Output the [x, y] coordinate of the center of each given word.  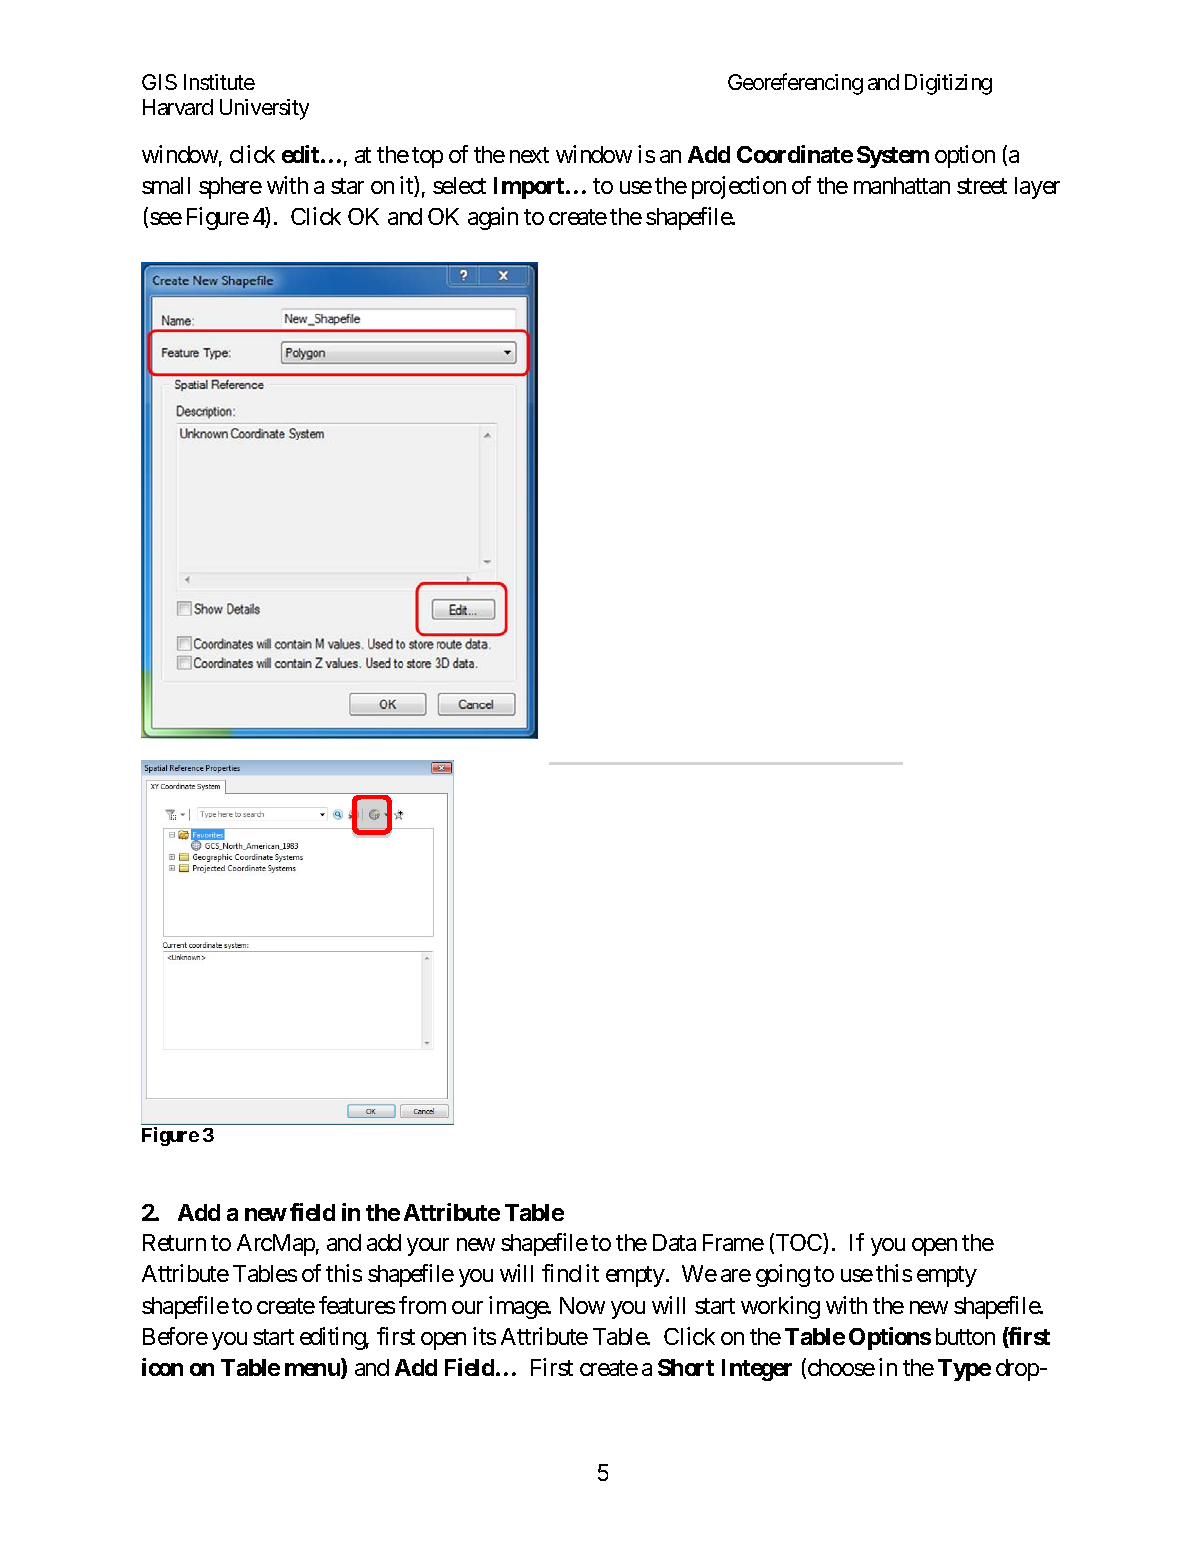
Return [174, 1242]
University [264, 109]
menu [313, 1371]
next [529, 155]
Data [674, 1242]
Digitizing [948, 84]
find [561, 1273]
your [428, 1247]
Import [530, 188]
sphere [230, 188]
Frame [733, 1242]
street [982, 186]
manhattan [902, 185]
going [783, 1275]
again [493, 218]
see [166, 218]
